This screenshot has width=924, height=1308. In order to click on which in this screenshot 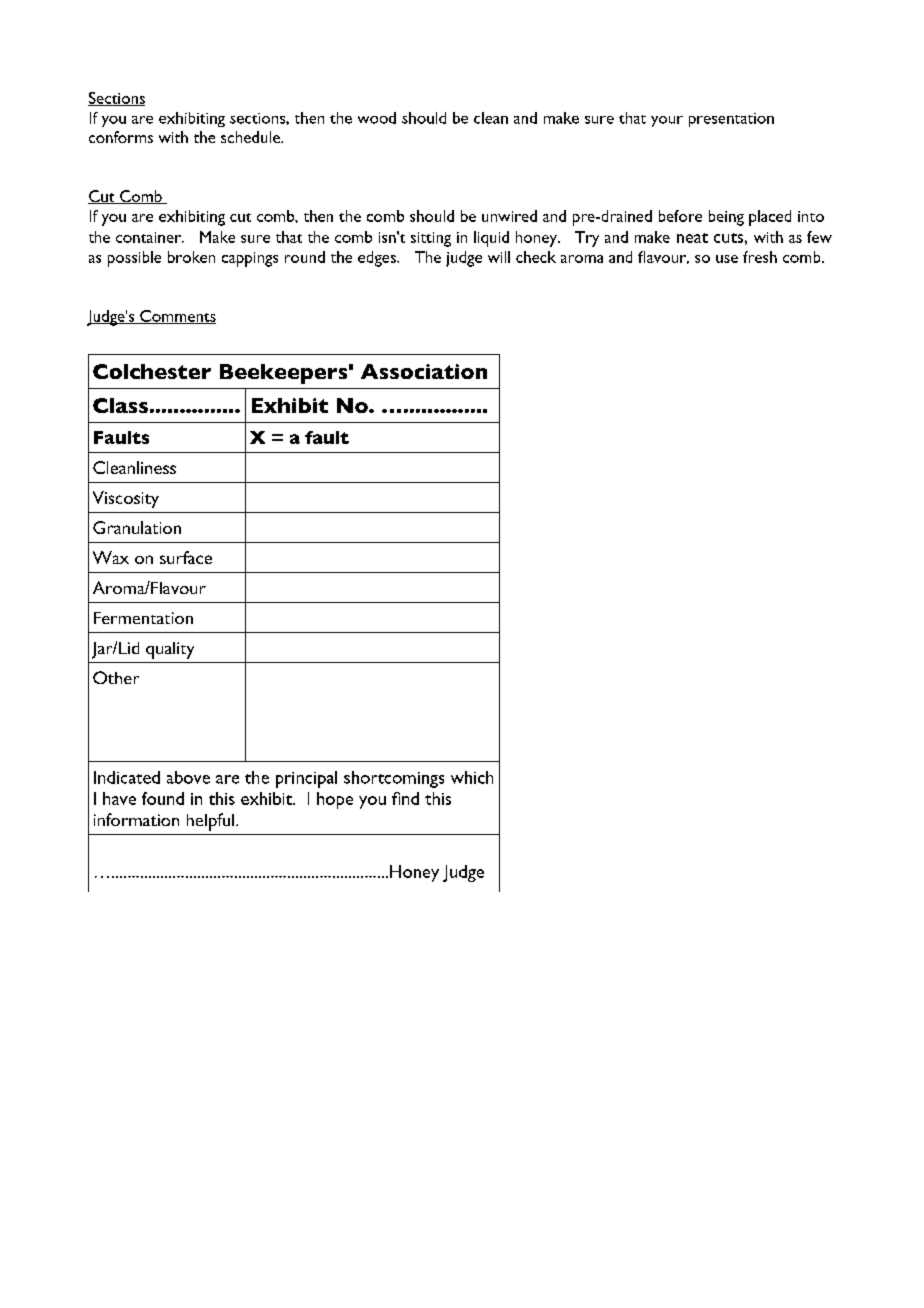, I will do `click(472, 777)`.
